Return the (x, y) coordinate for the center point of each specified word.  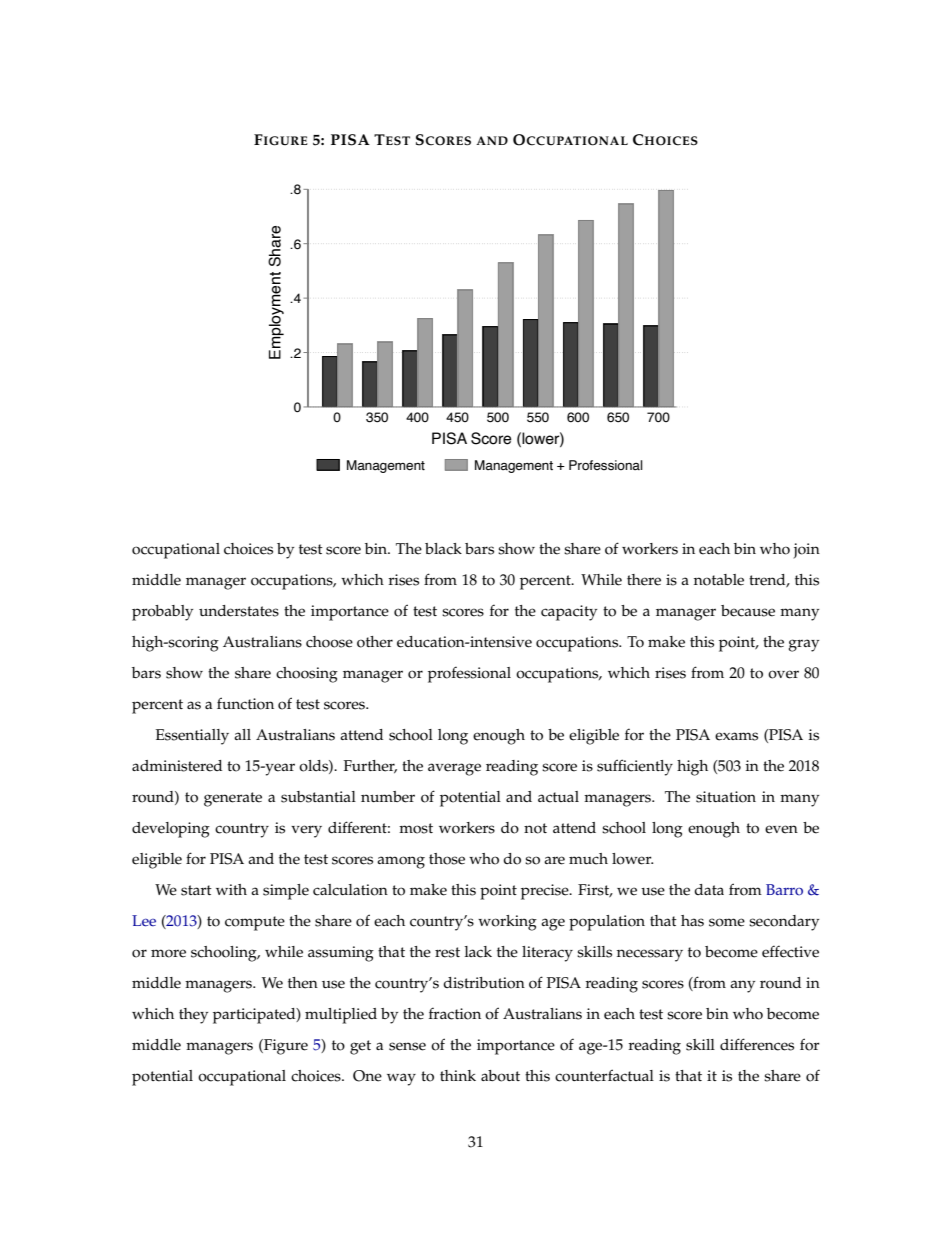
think (458, 1075)
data (709, 889)
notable (719, 580)
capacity (569, 613)
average (454, 769)
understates (239, 611)
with (231, 889)
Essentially (192, 737)
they (193, 1016)
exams (736, 736)
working (507, 923)
